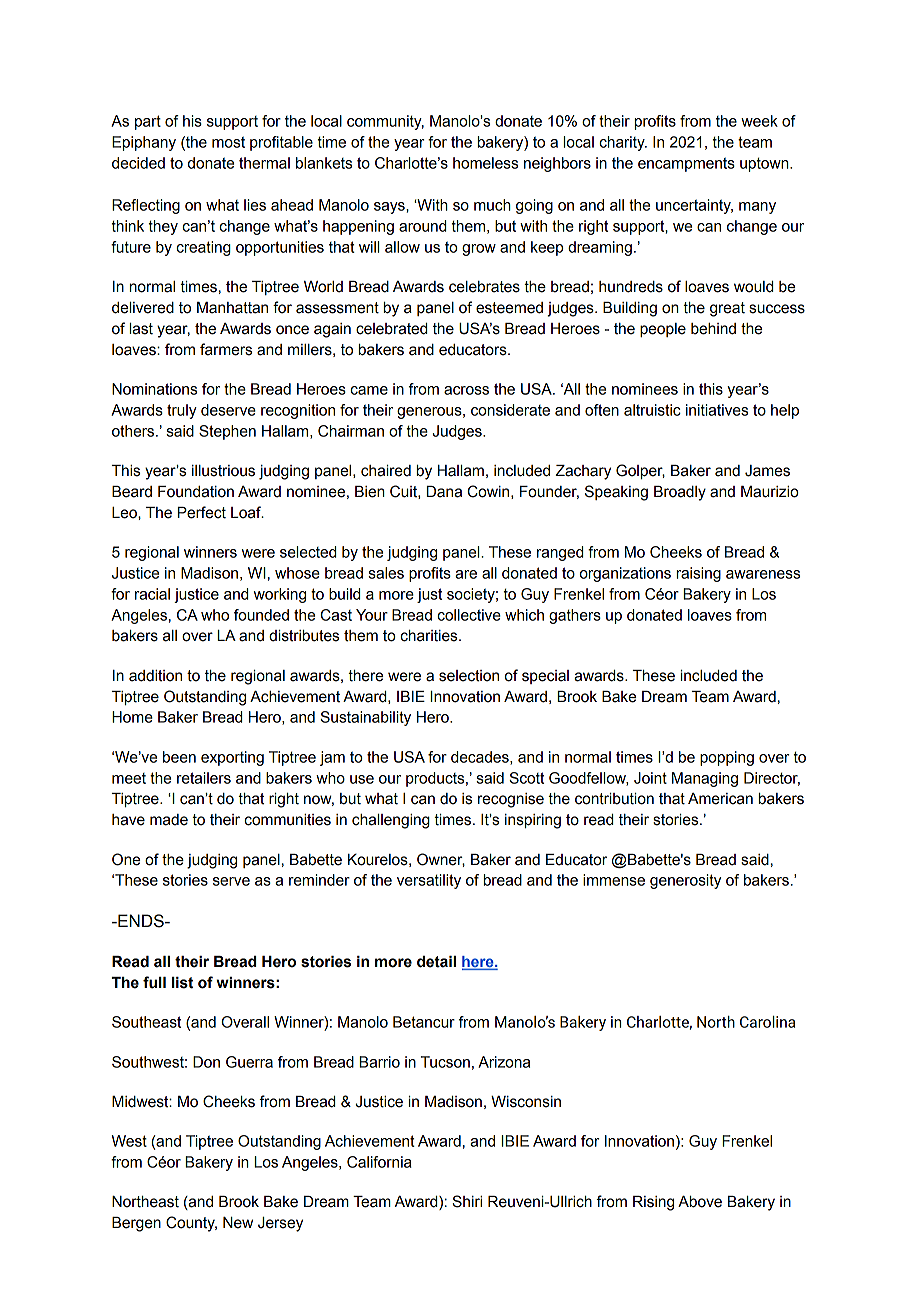 The image size is (924, 1307). What do you see at coordinates (492, 205) in the screenshot?
I see `much` at bounding box center [492, 205].
